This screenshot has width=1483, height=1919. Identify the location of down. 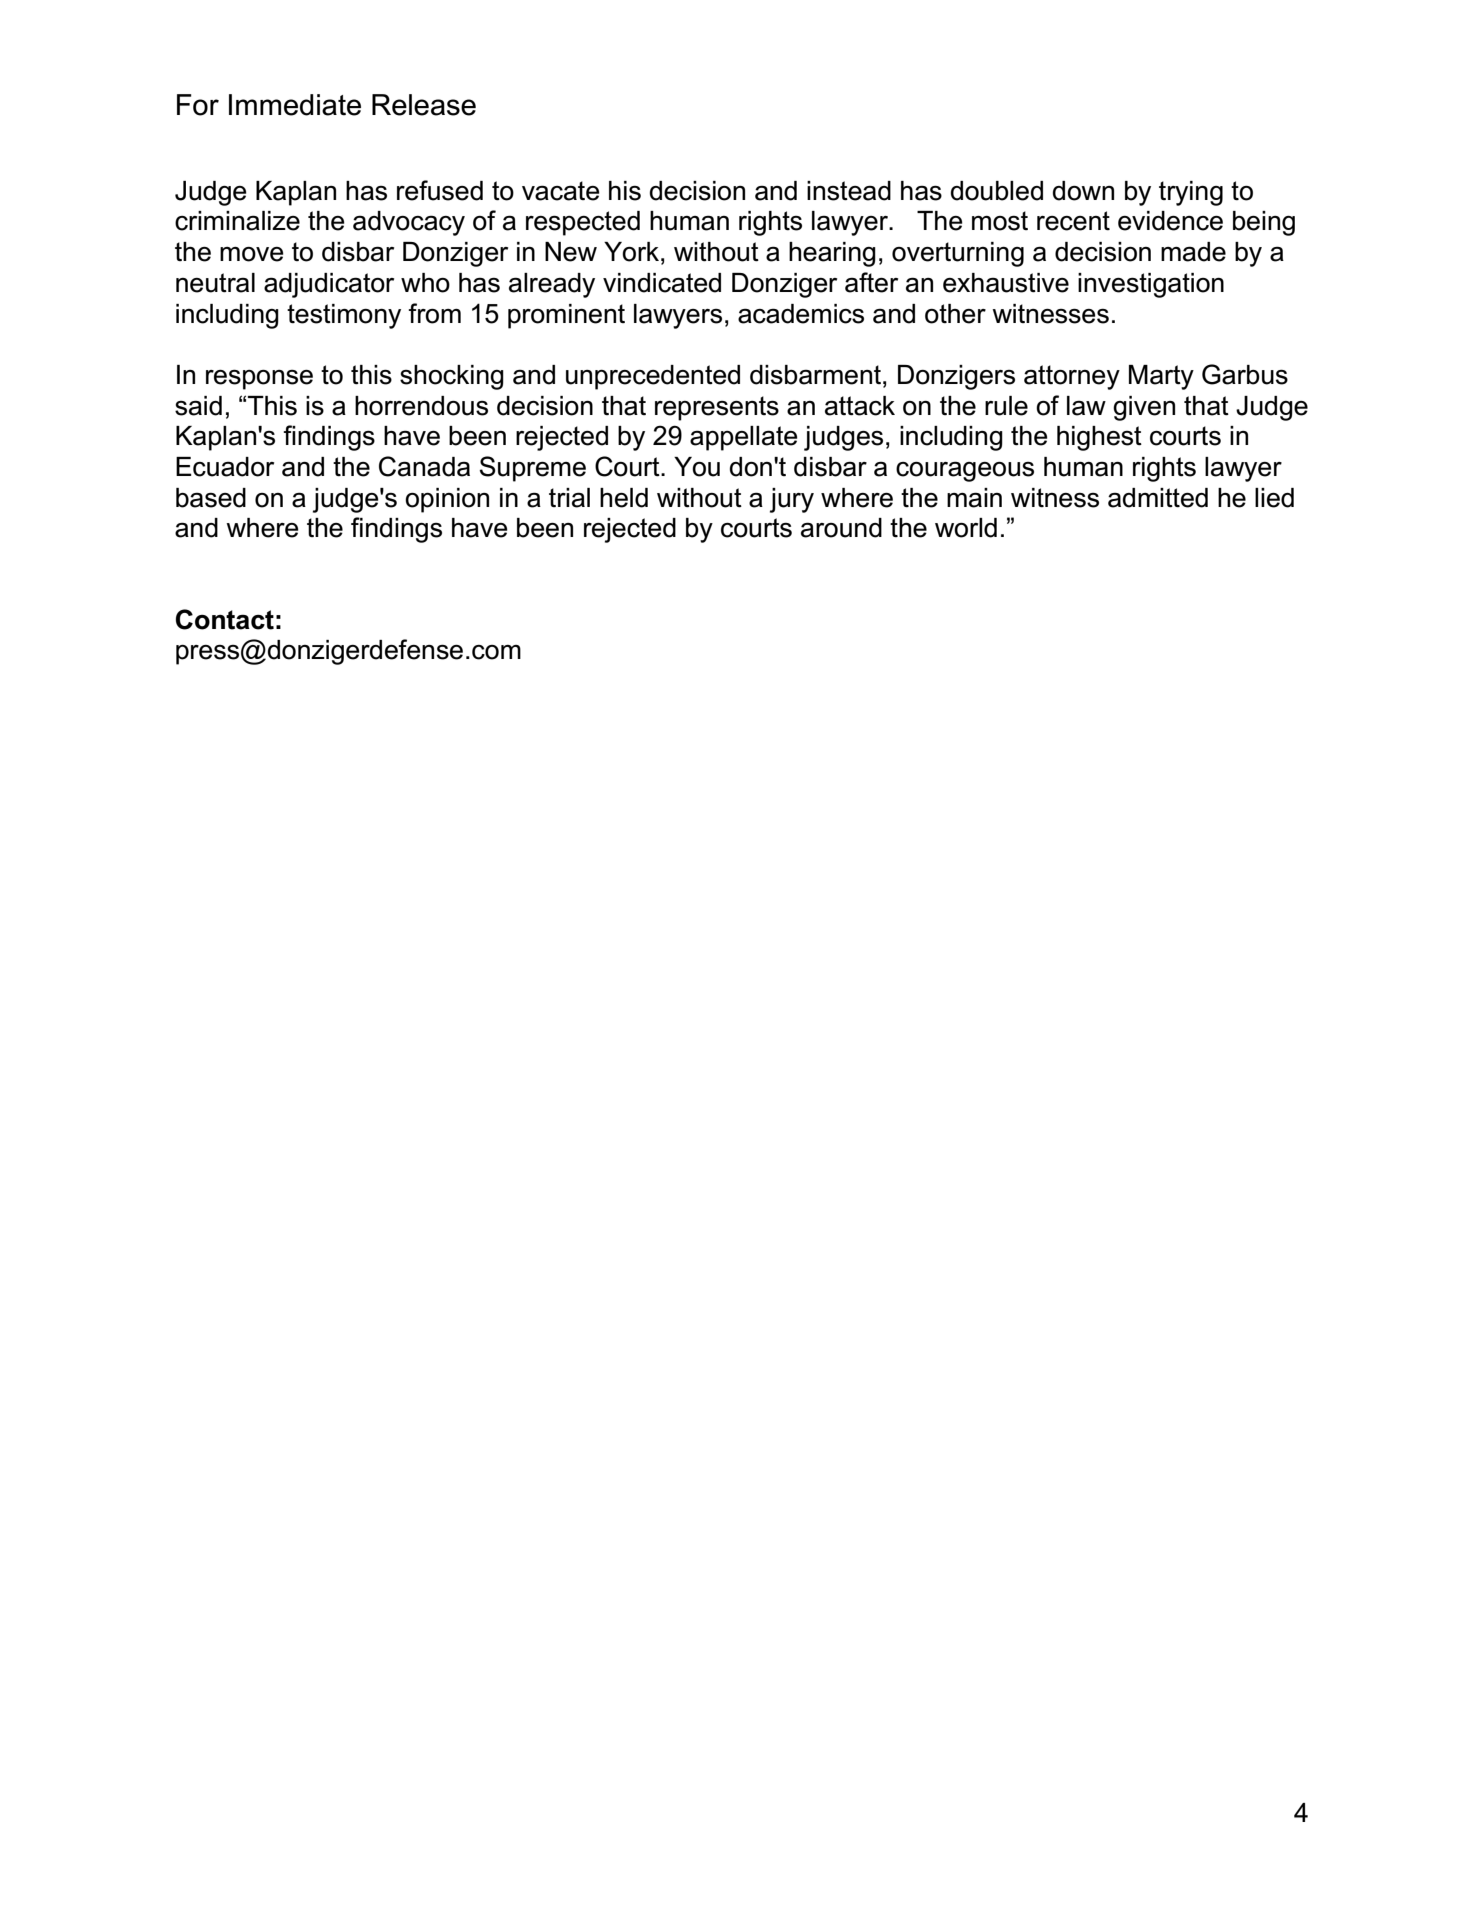
(1083, 191).
